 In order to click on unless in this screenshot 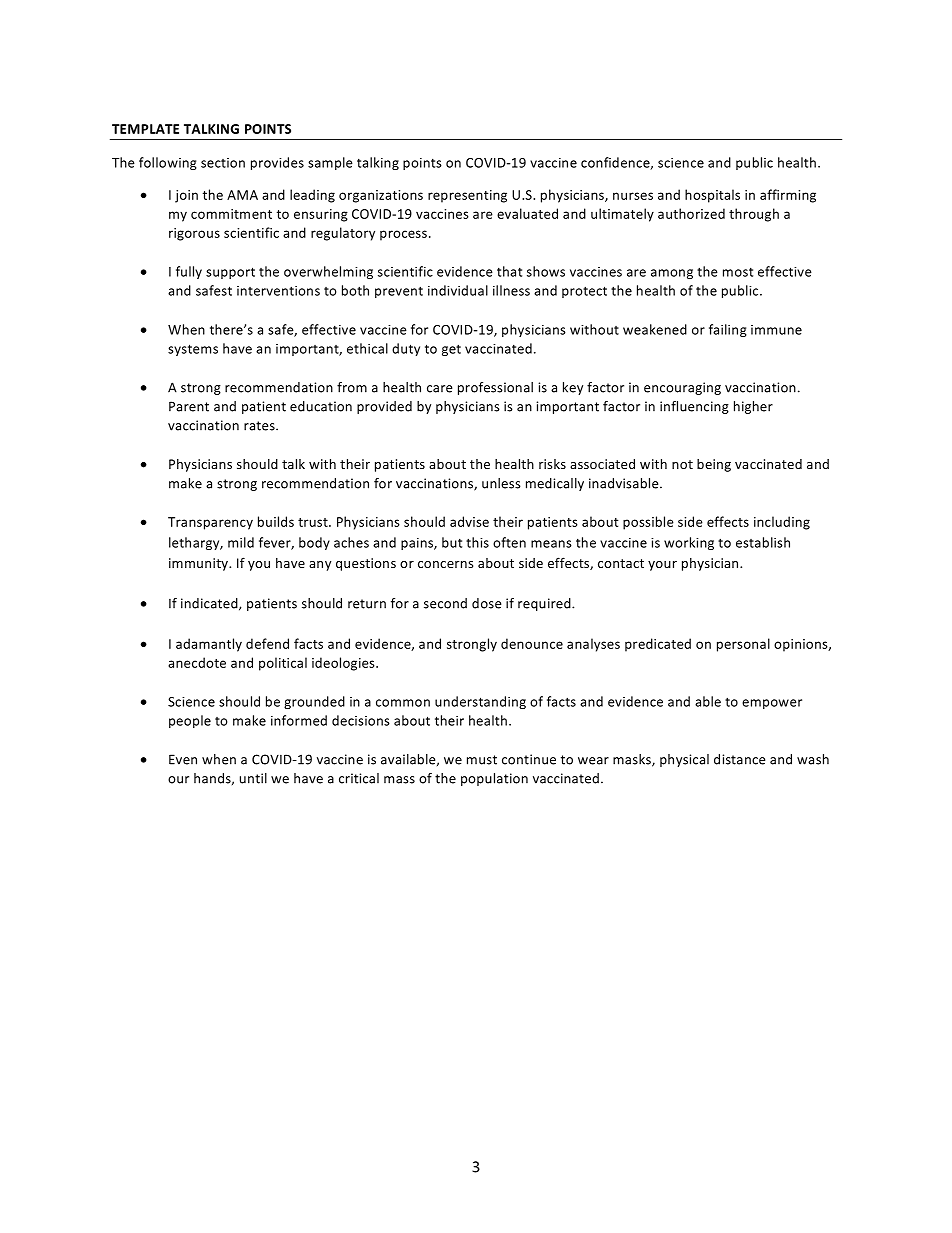, I will do `click(501, 483)`.
